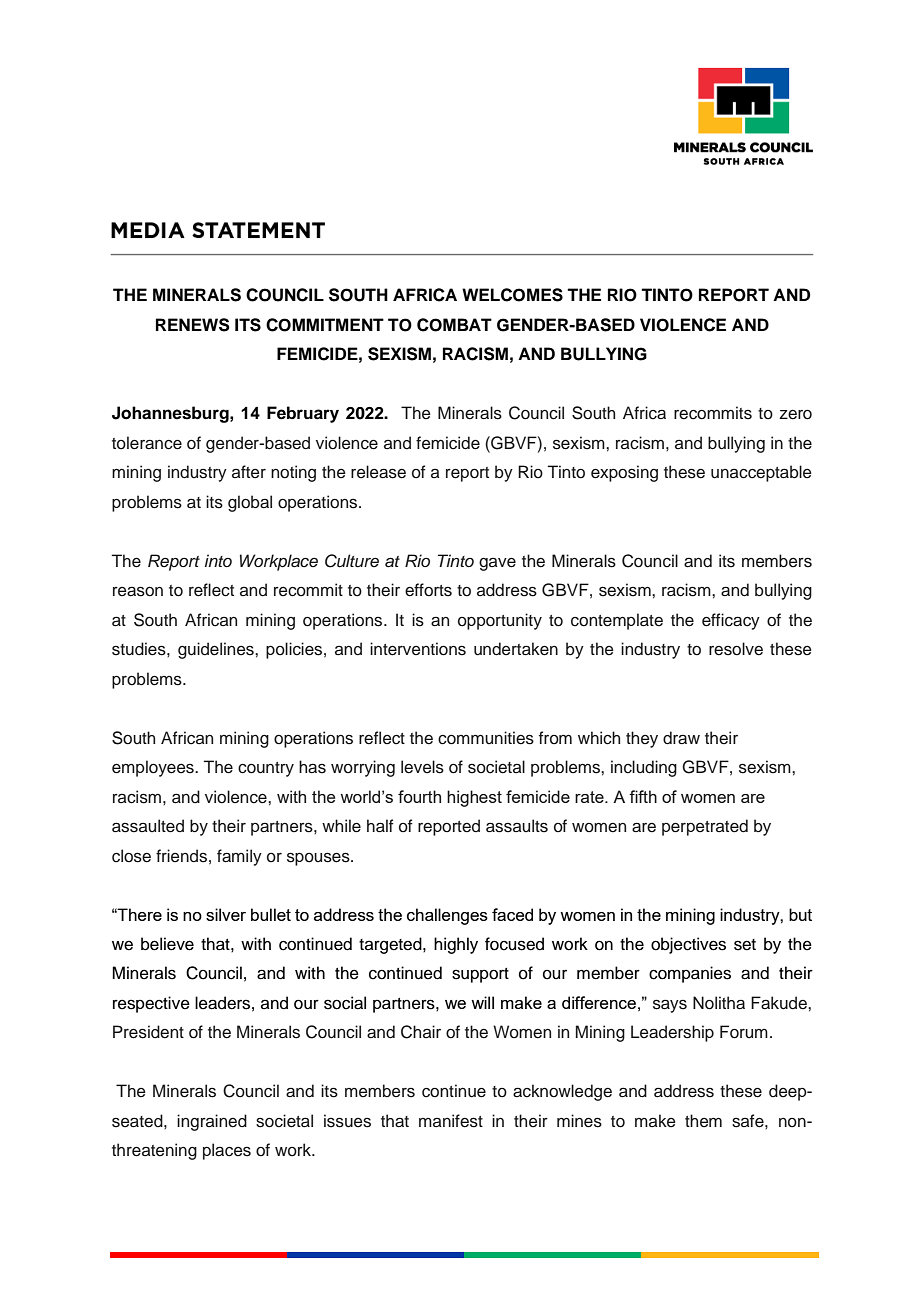 The height and width of the screenshot is (1308, 924). I want to click on President, so click(148, 1032).
